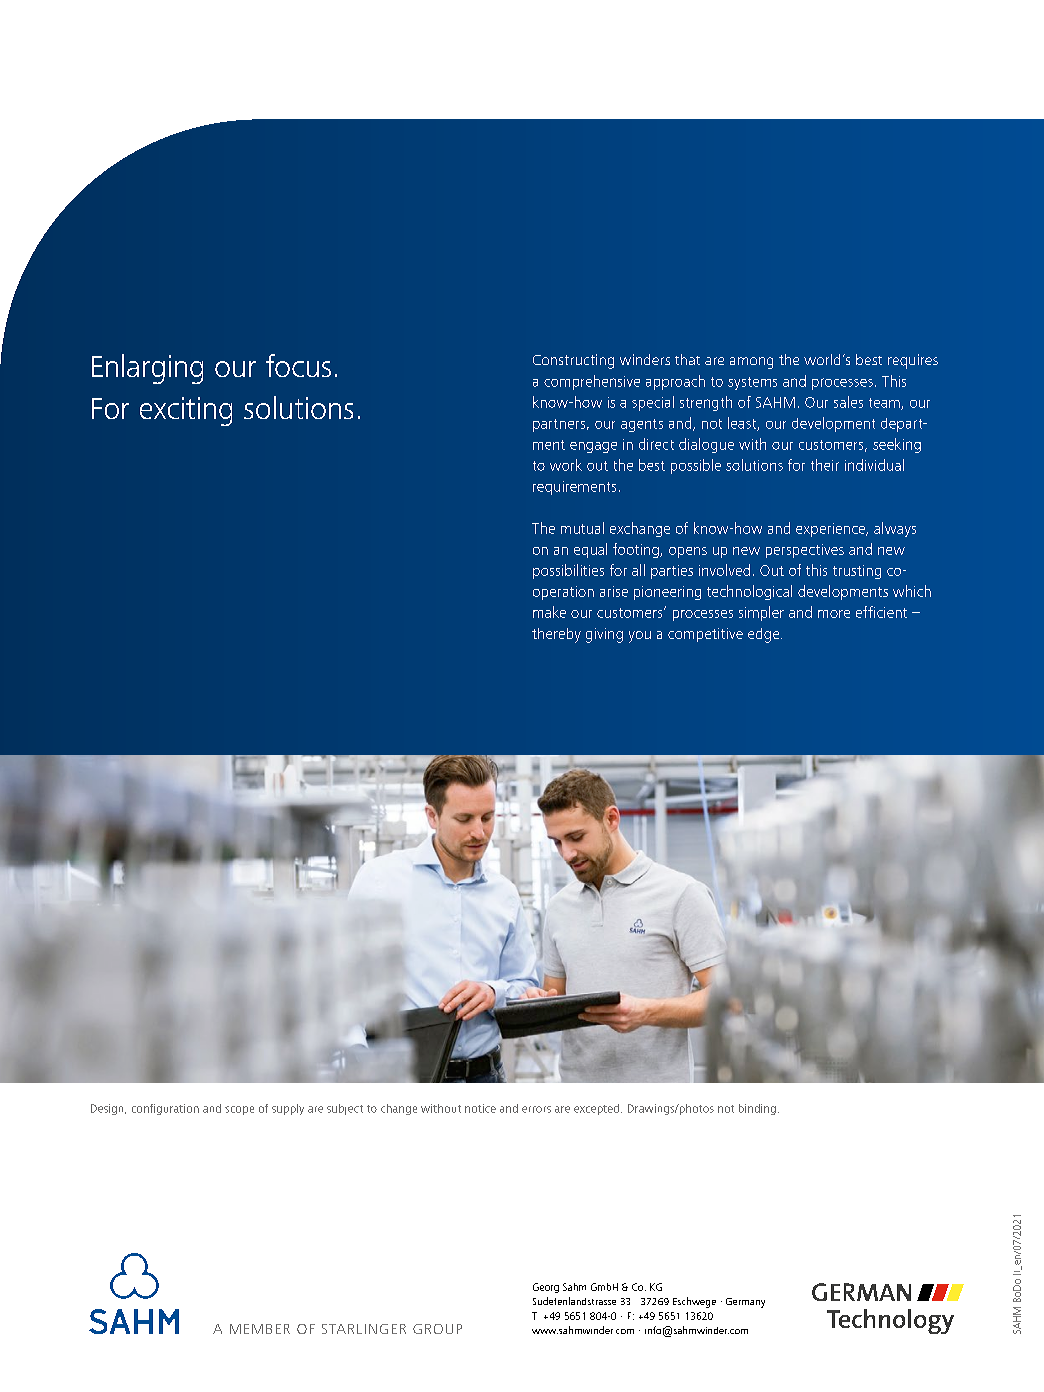  Describe the element at coordinates (556, 635) in the document. I see `thereby` at that location.
